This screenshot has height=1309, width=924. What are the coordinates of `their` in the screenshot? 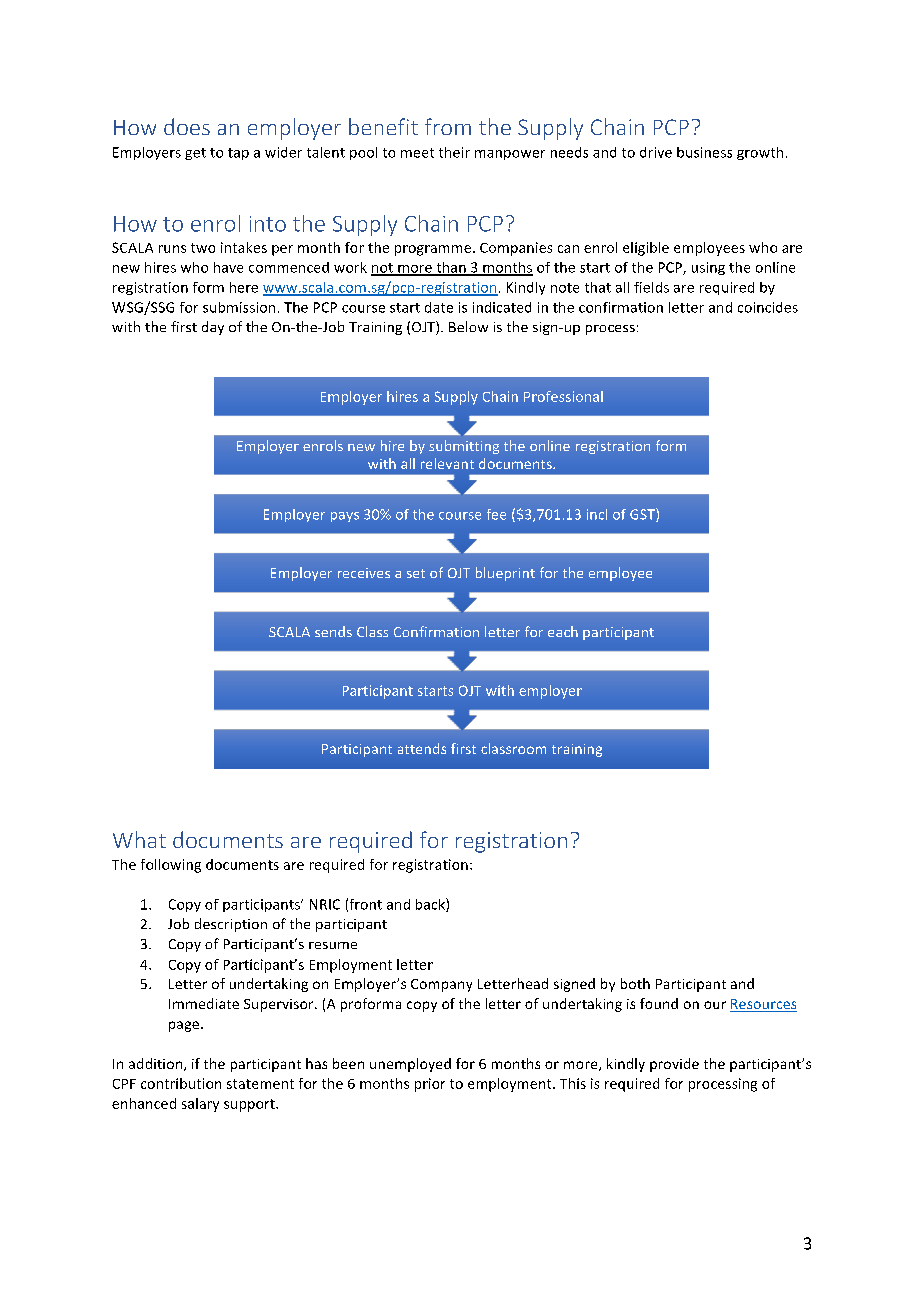 It's located at (454, 152).
